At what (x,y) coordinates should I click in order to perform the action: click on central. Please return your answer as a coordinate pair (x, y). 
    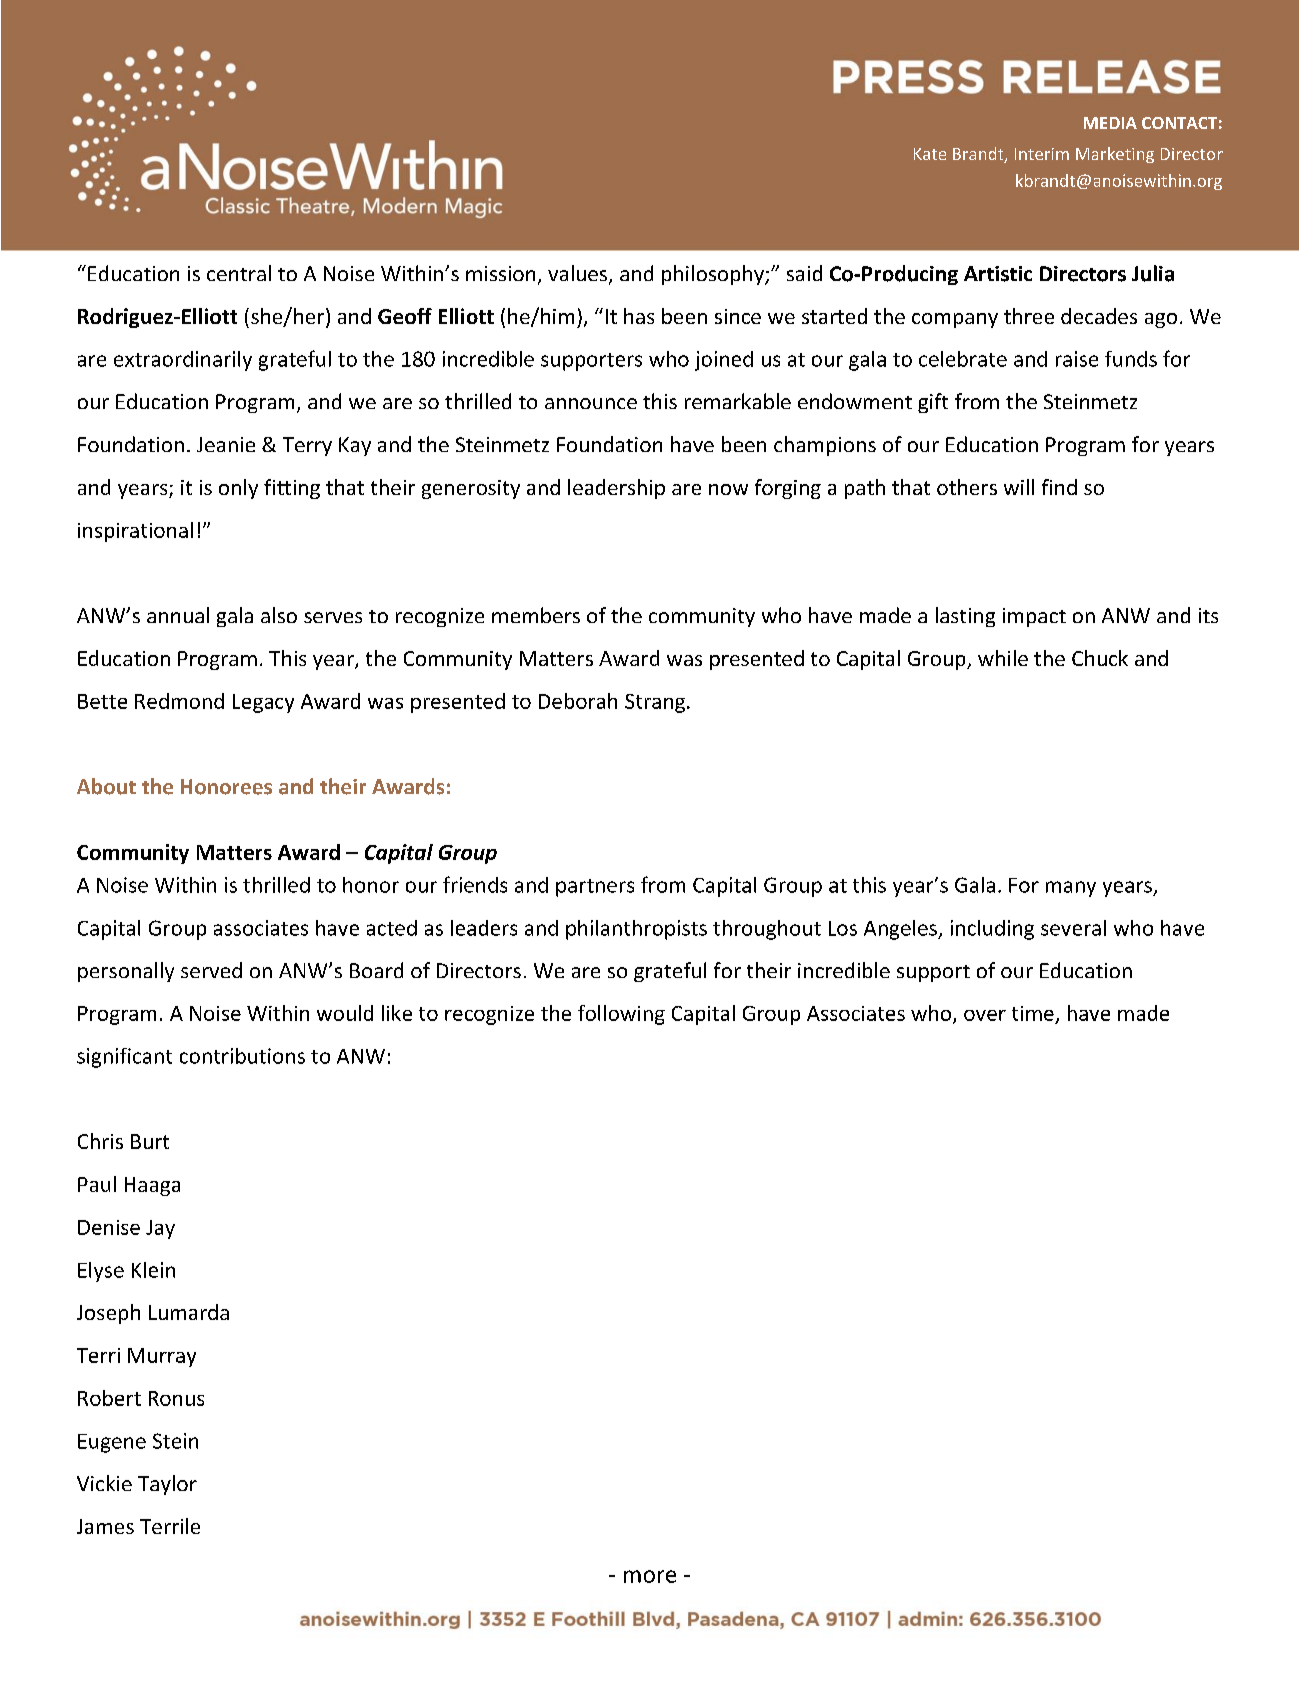
    Looking at the image, I should click on (239, 273).
